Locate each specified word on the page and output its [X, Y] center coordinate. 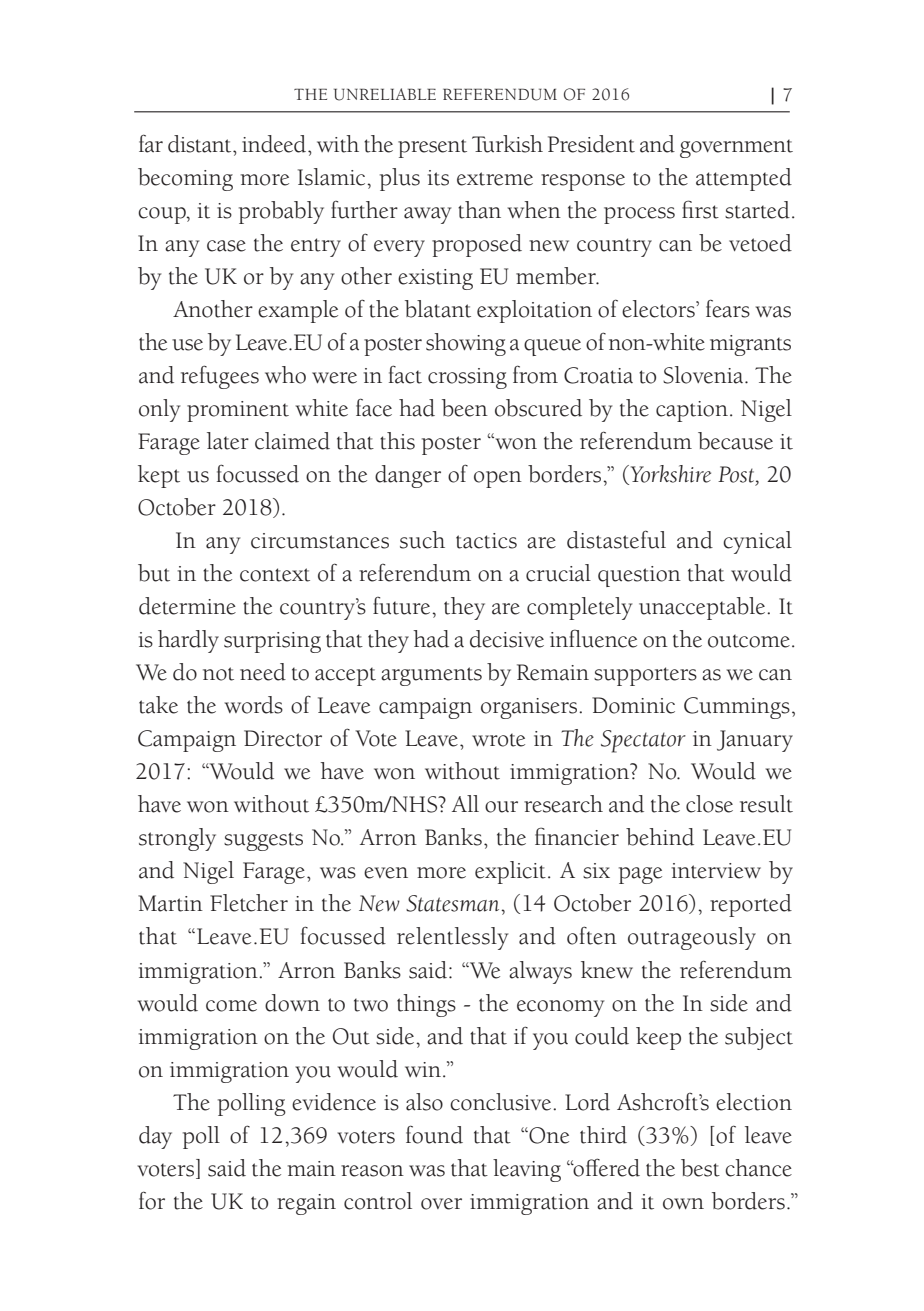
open [498, 479]
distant [201, 144]
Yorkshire [669, 475]
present [432, 148]
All [465, 803]
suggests [263, 841]
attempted [744, 179]
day [155, 1137]
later [228, 441]
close [709, 804]
